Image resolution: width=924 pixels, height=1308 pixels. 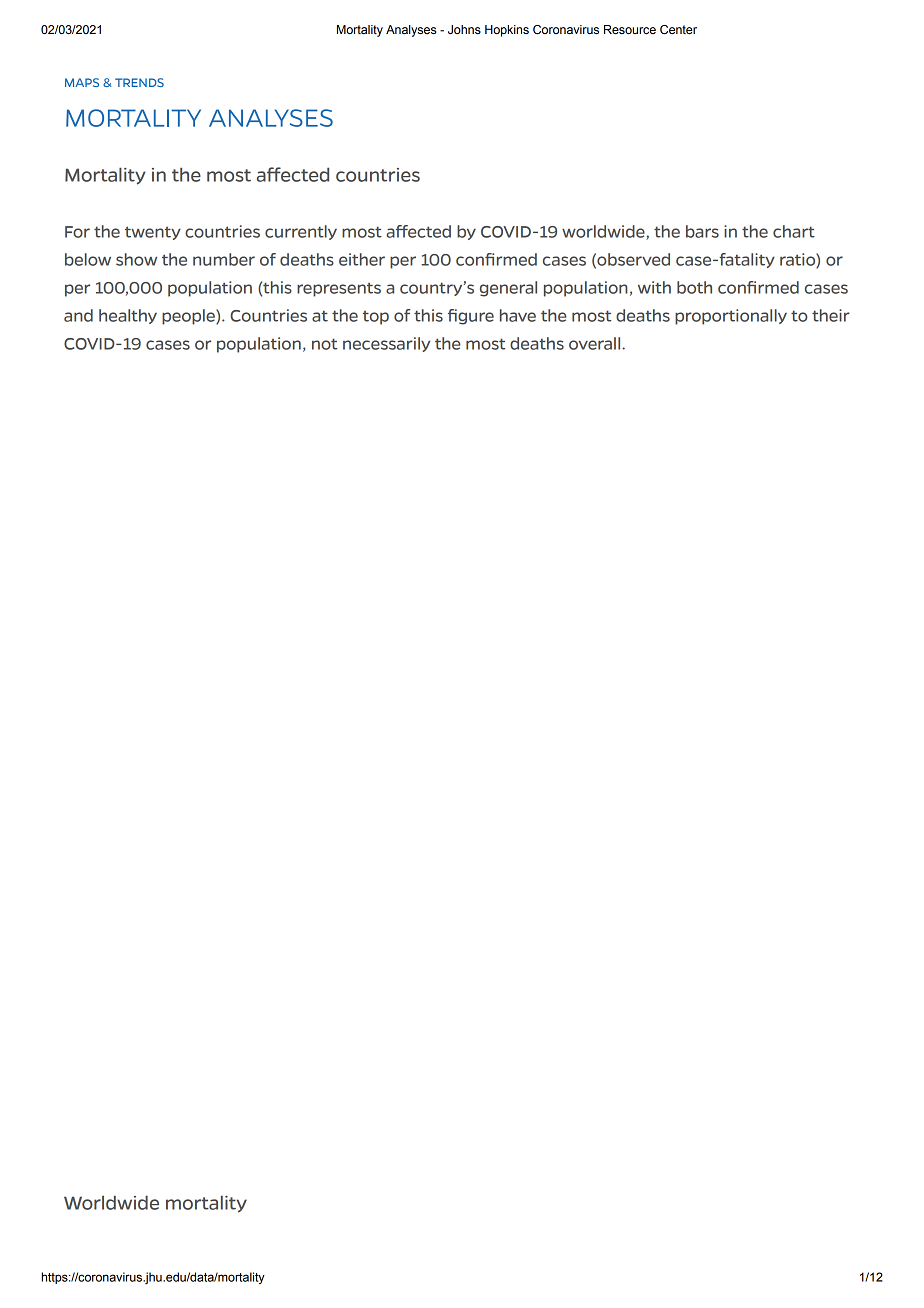 I want to click on TRENDS, so click(x=139, y=82).
